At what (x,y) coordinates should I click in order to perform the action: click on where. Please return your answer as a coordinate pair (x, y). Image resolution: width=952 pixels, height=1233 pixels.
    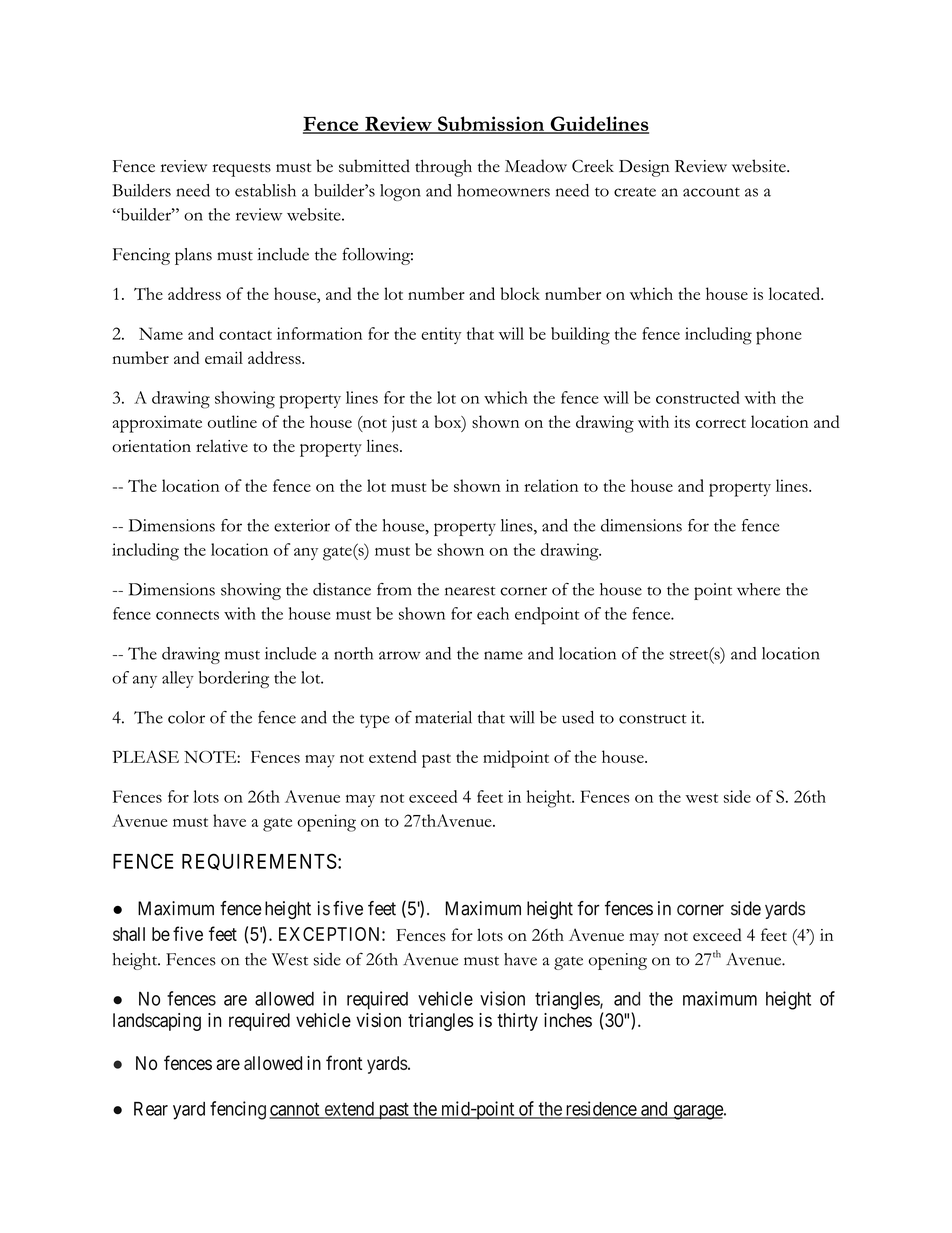
    Looking at the image, I should click on (758, 589).
